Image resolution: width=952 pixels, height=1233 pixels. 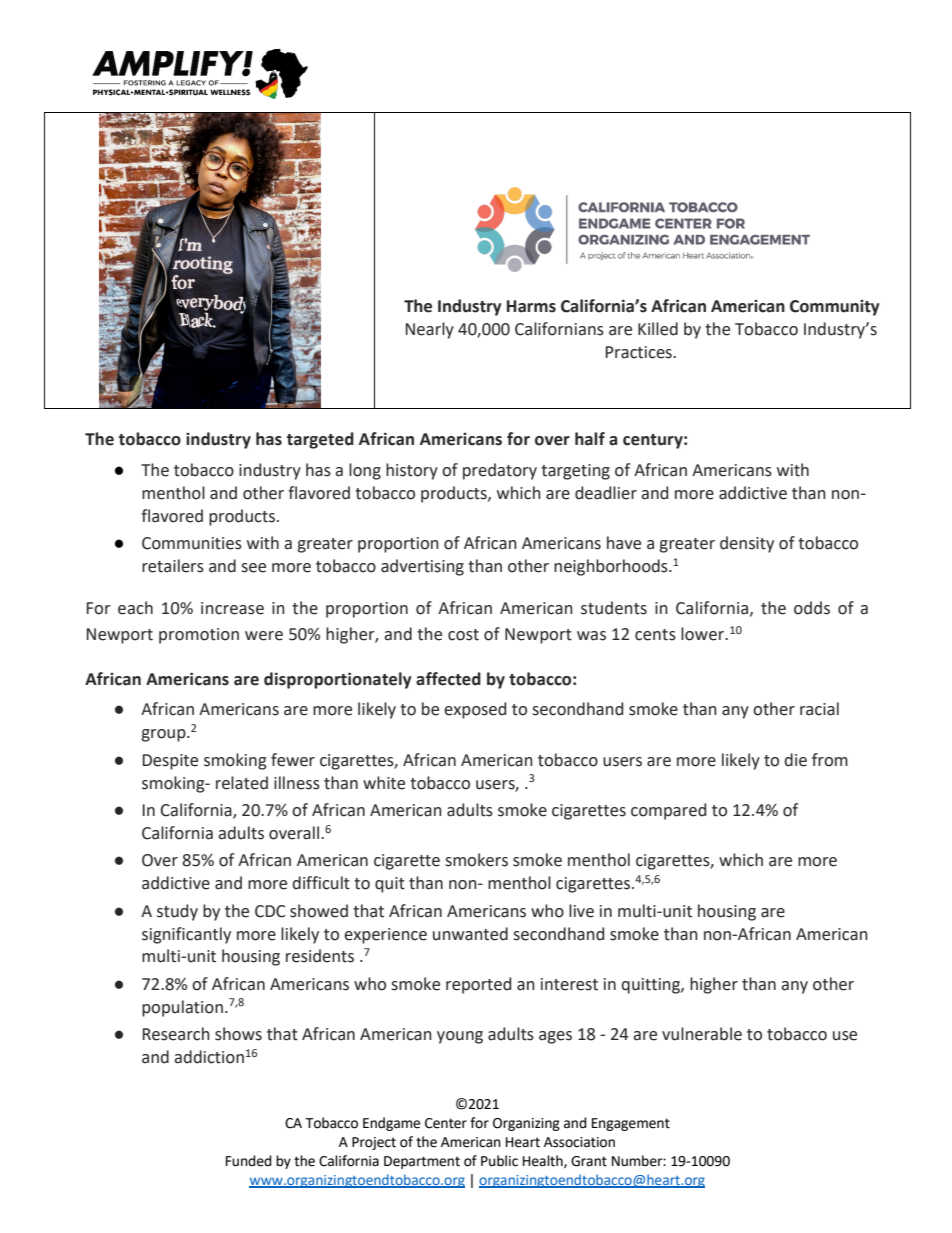 What do you see at coordinates (475, 710) in the page?
I see `exposed` at bounding box center [475, 710].
